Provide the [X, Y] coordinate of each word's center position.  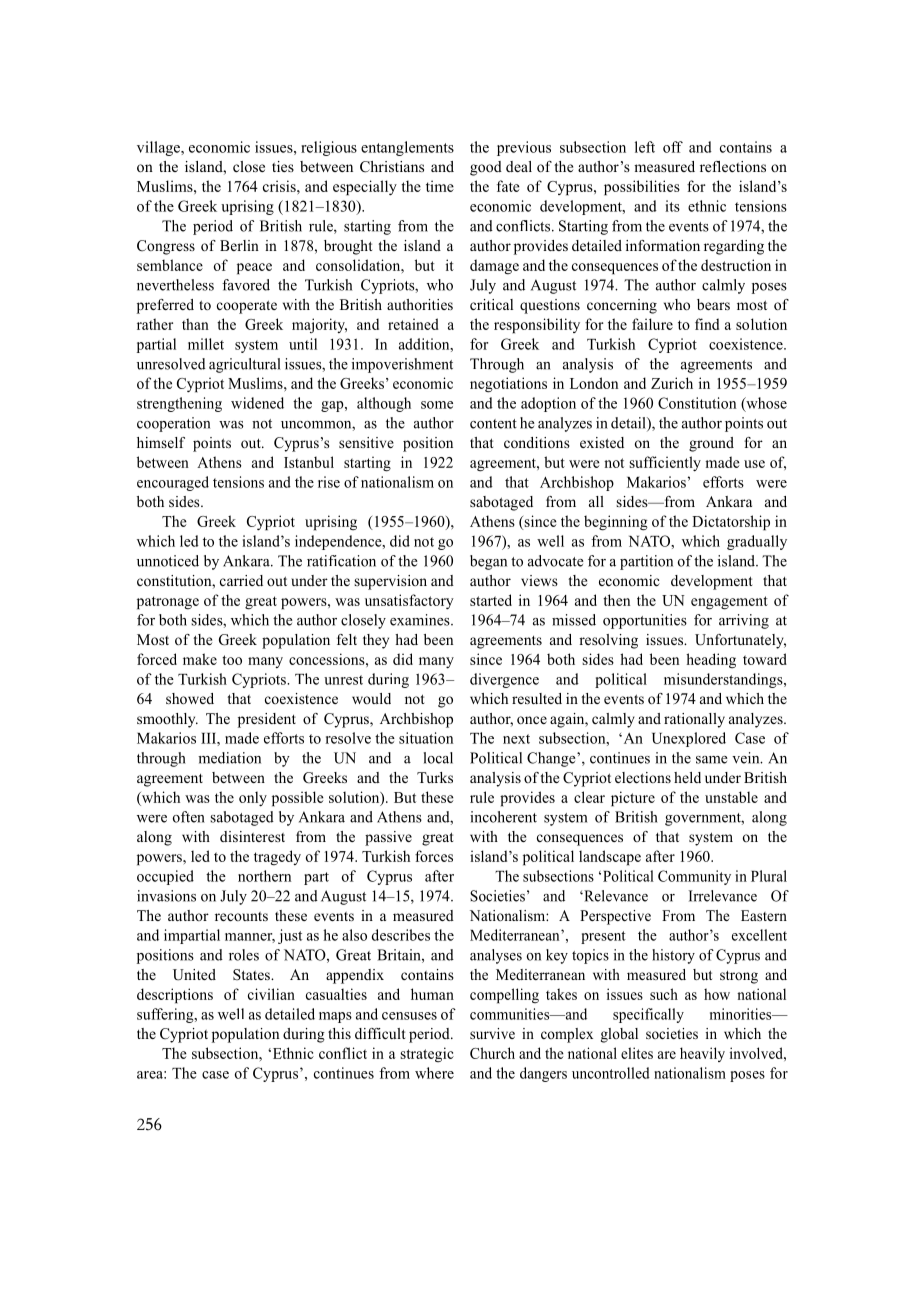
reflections [733, 166]
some [437, 405]
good [486, 168]
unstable [731, 797]
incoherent [503, 817]
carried [241, 580]
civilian [271, 994]
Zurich [672, 383]
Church [492, 1053]
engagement [729, 603]
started [491, 600]
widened [257, 403]
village [159, 148]
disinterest [252, 836]
